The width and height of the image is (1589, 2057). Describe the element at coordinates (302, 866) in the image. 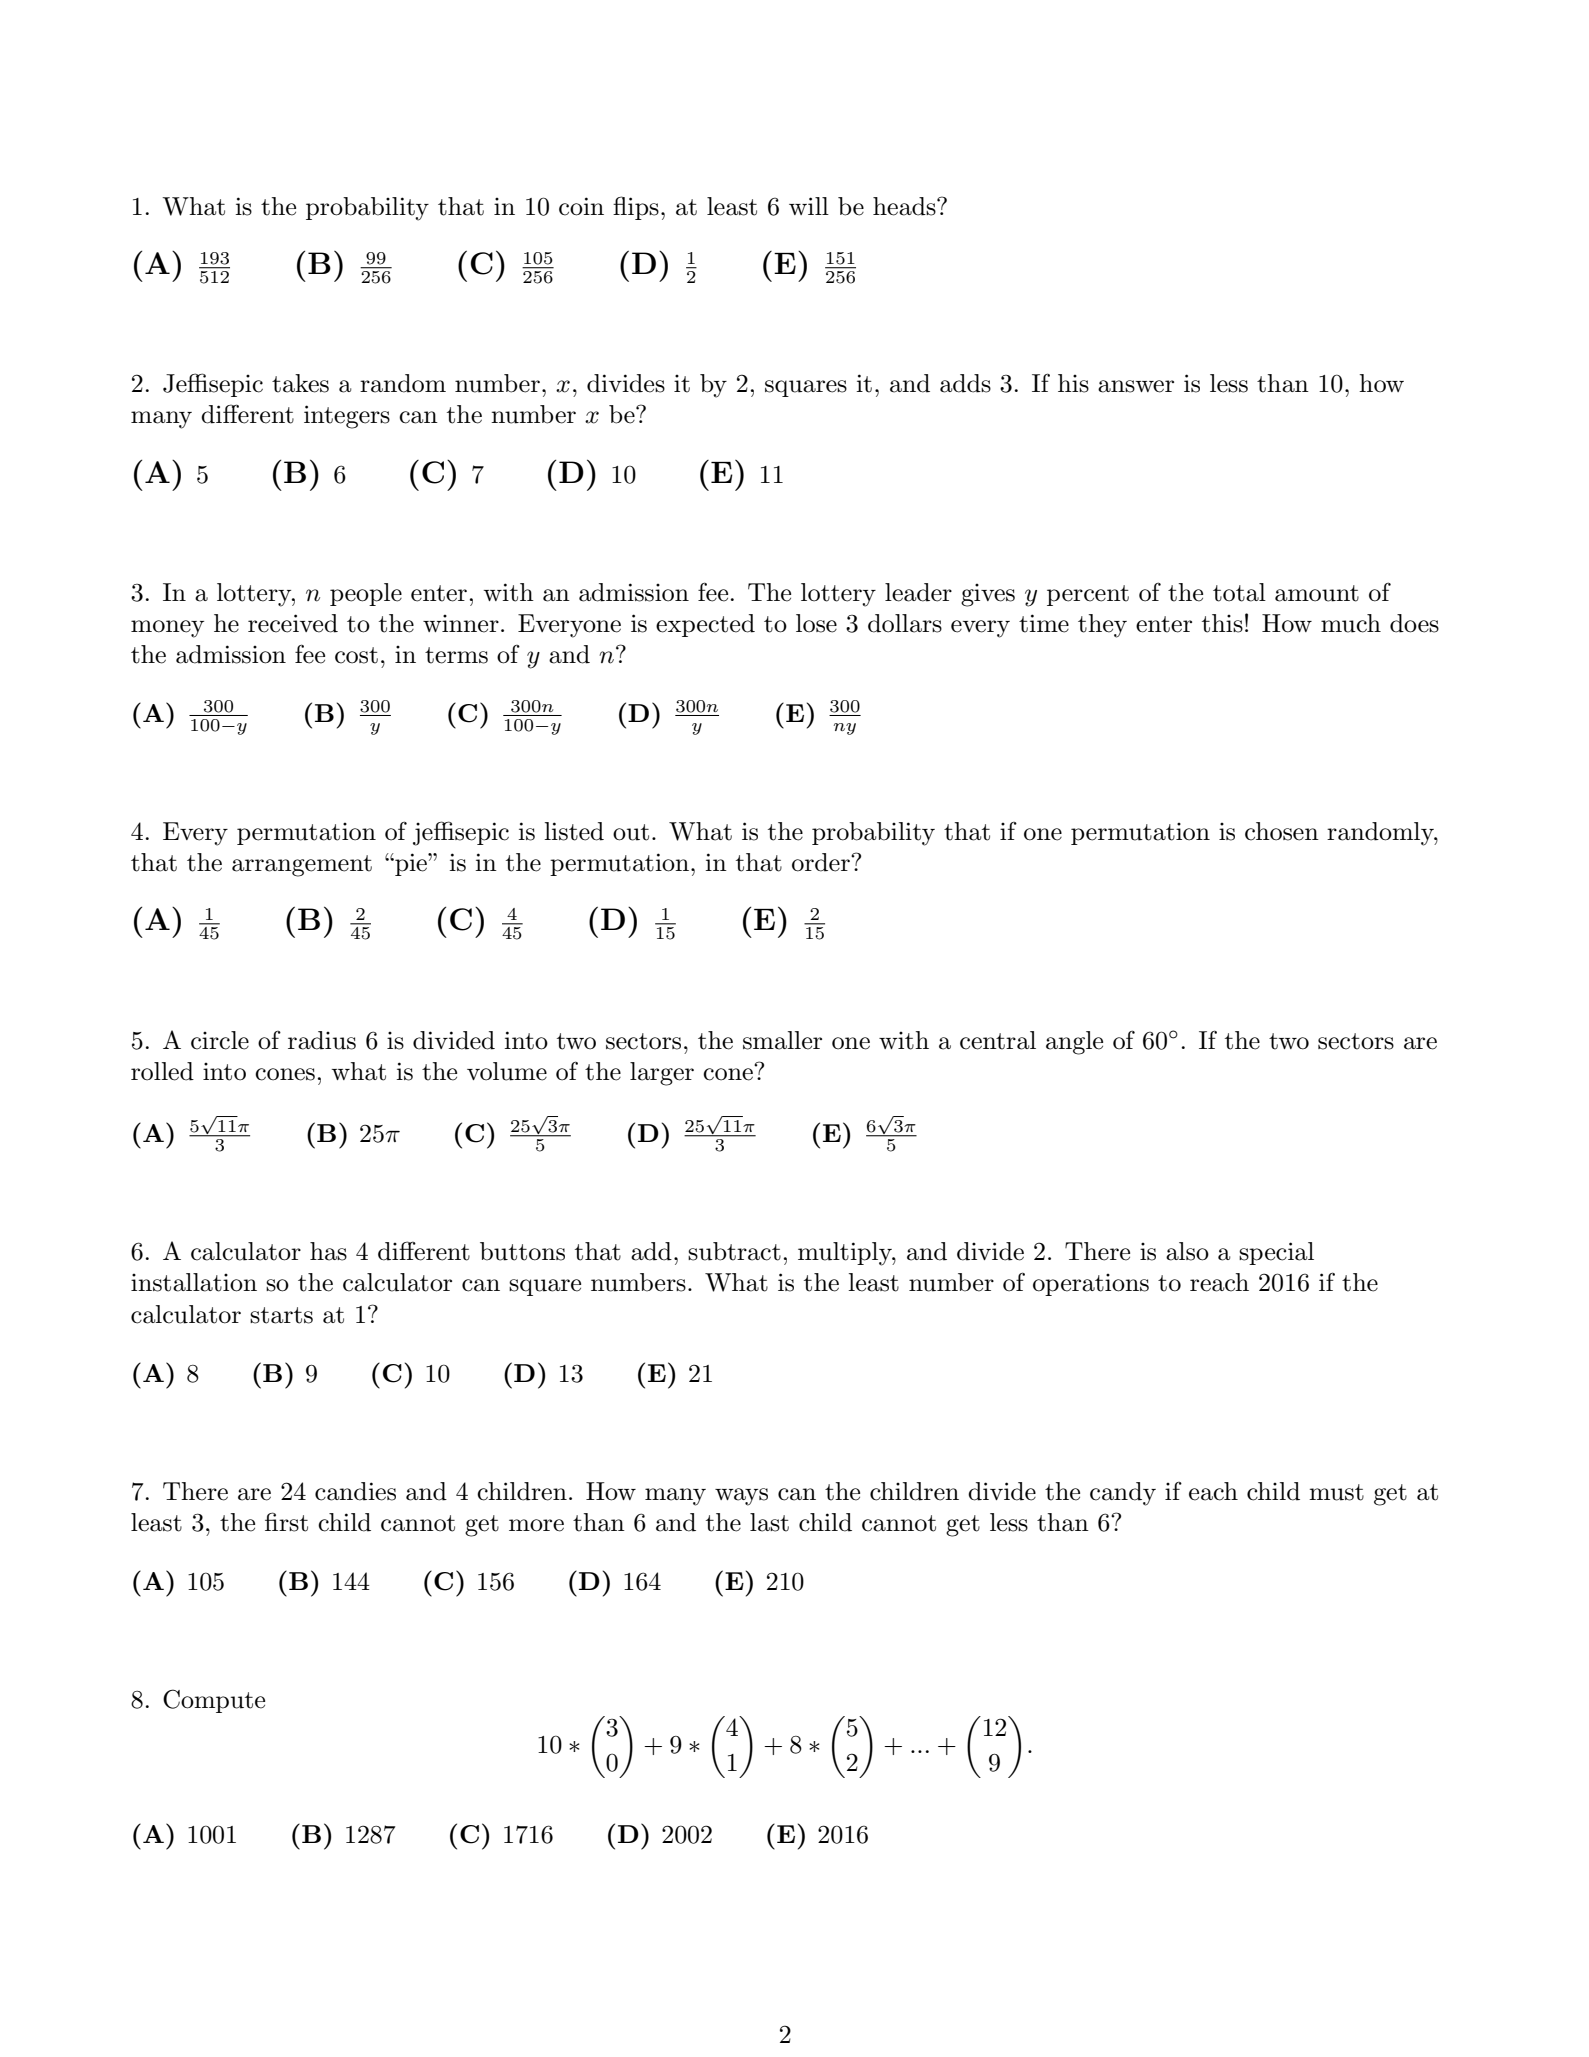

I see `arrangement` at that location.
